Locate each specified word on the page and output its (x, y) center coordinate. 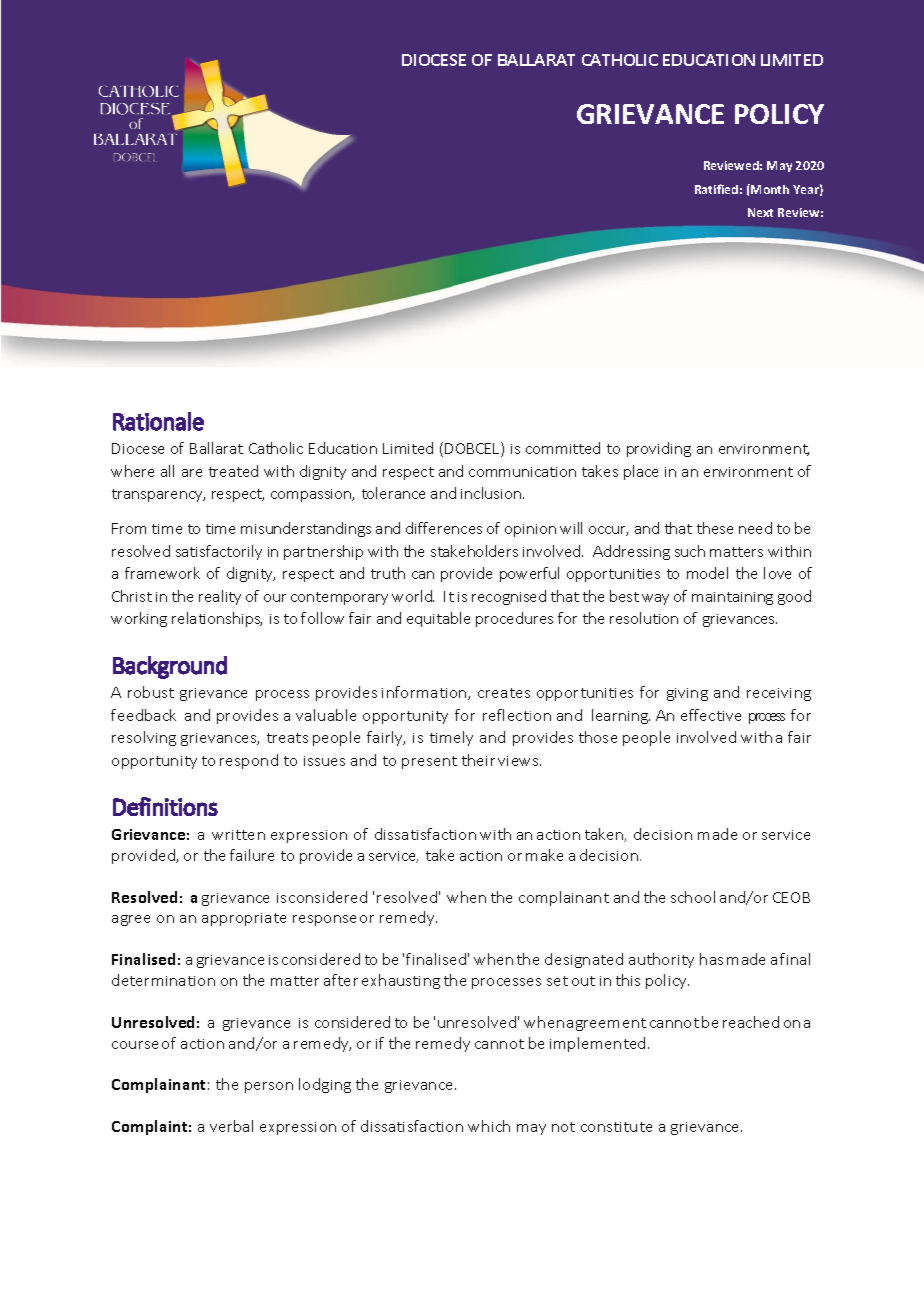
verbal (231, 1126)
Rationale (158, 421)
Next (760, 212)
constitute (616, 1127)
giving (687, 694)
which (489, 1126)
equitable (438, 619)
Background (170, 667)
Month (769, 189)
